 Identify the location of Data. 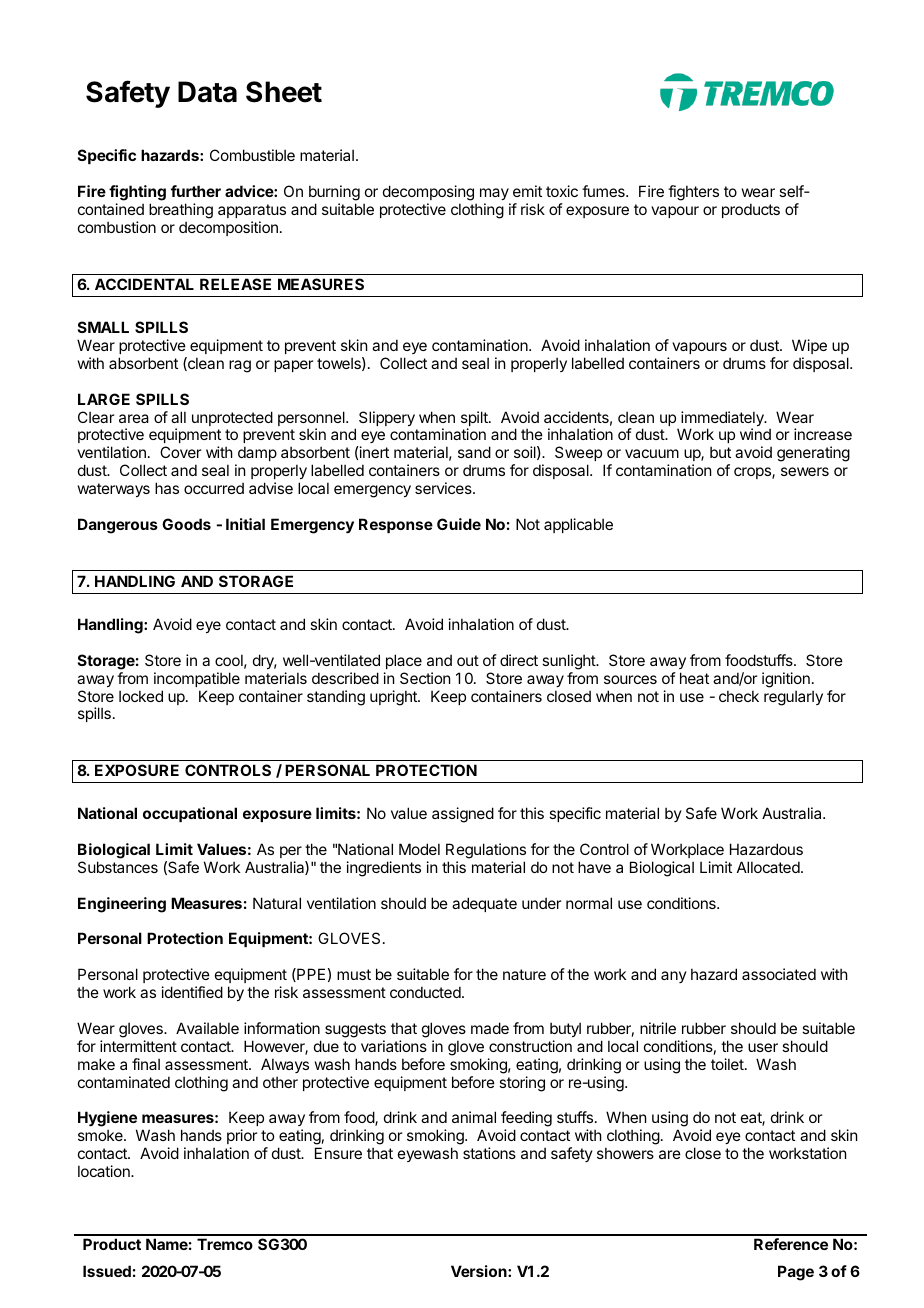
(207, 92).
